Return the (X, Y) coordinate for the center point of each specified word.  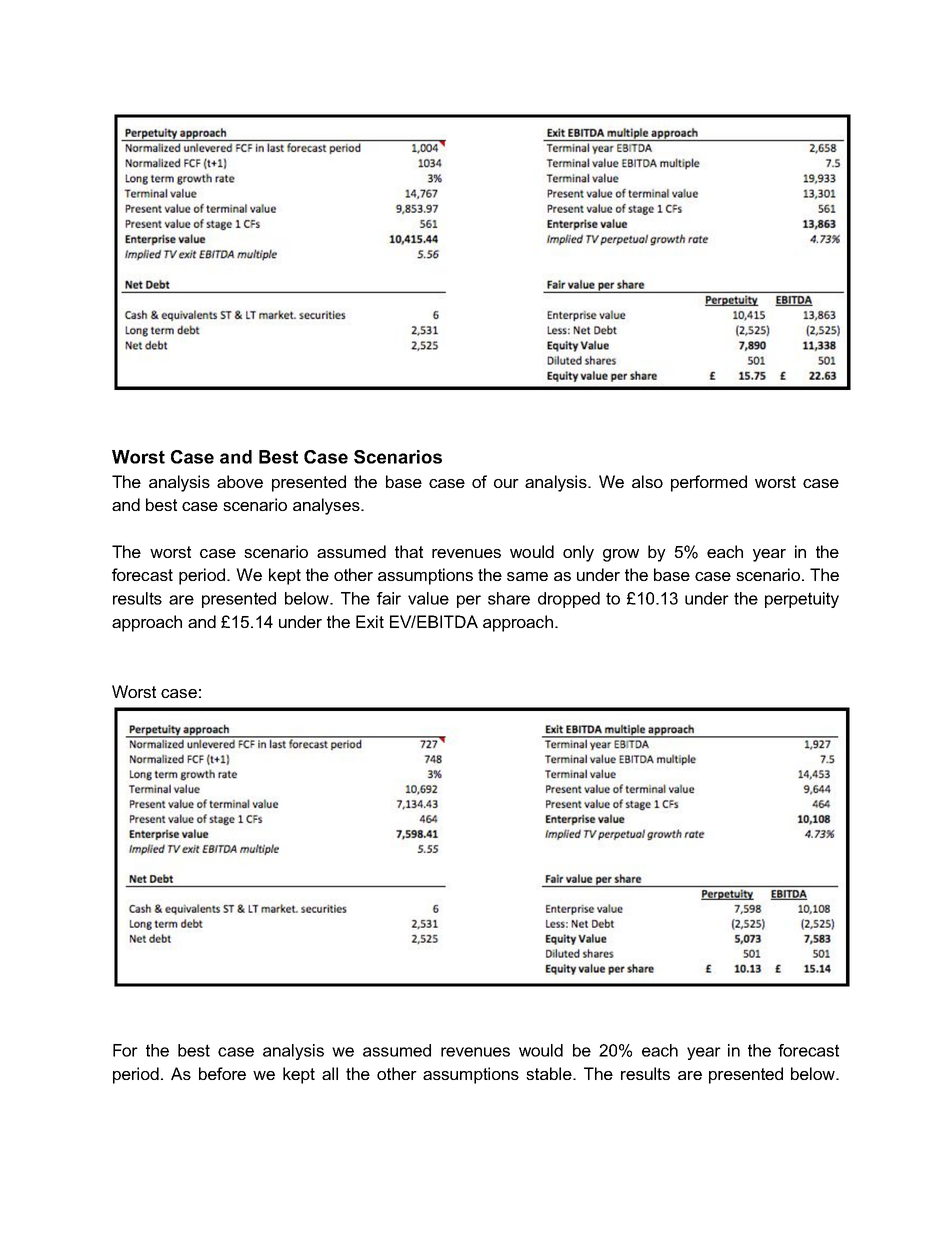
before (222, 1073)
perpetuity (802, 600)
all (330, 1073)
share (509, 598)
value (428, 598)
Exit (370, 621)
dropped (569, 600)
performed (709, 483)
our (506, 483)
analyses (327, 506)
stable (550, 1073)
